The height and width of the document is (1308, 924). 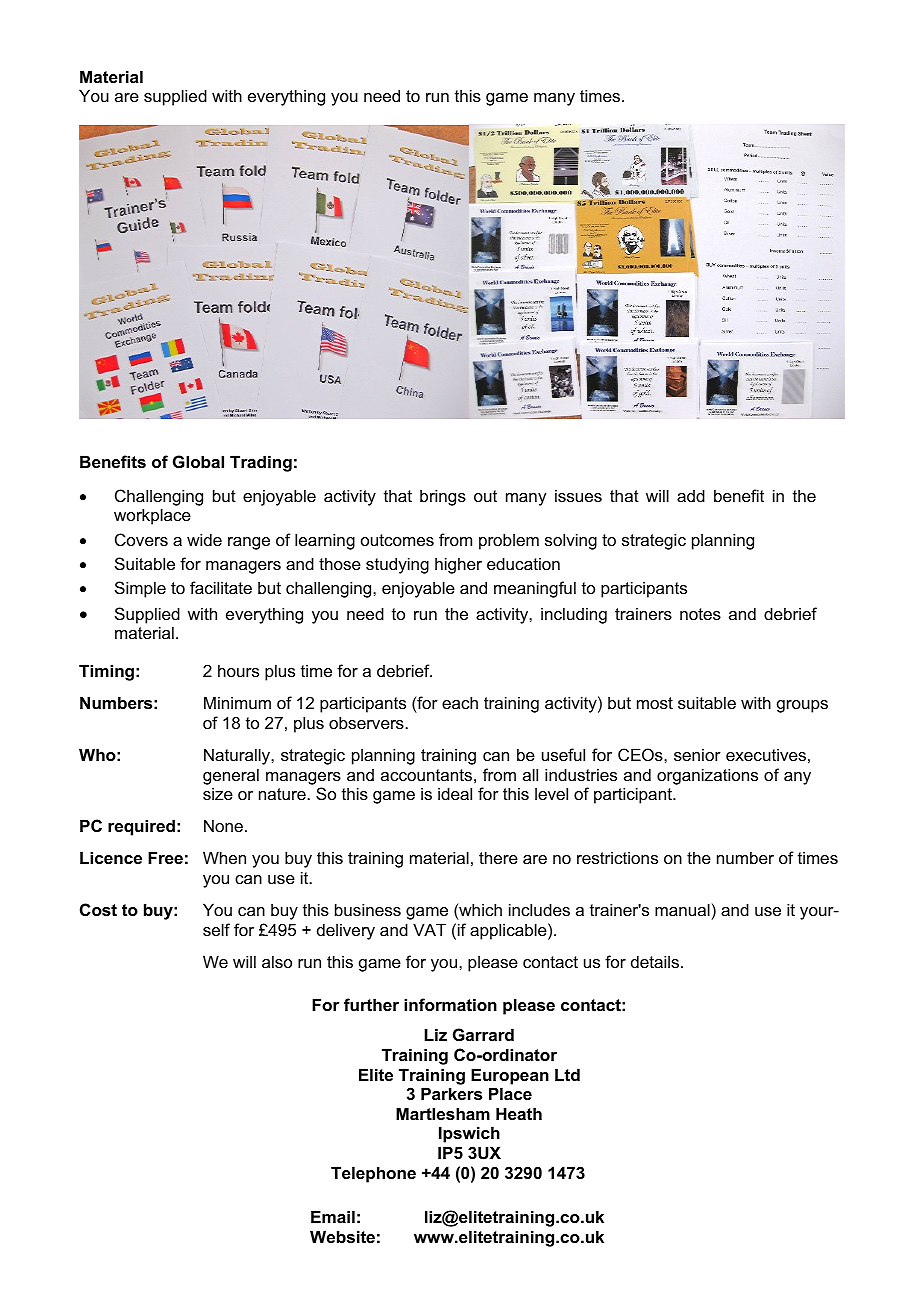 What do you see at coordinates (333, 1216) in the document?
I see `Email` at bounding box center [333, 1216].
